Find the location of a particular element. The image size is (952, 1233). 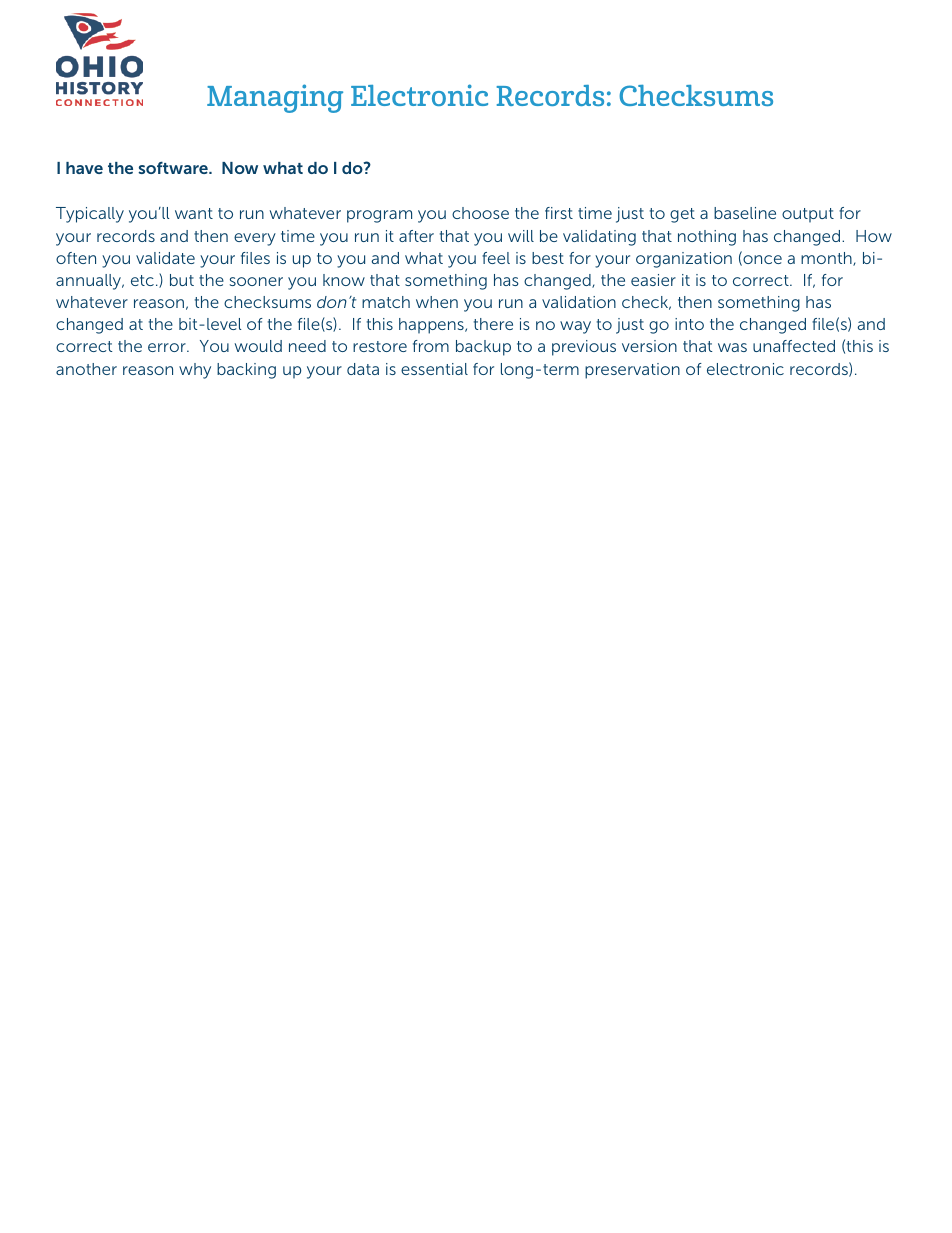

software is located at coordinates (174, 167).
